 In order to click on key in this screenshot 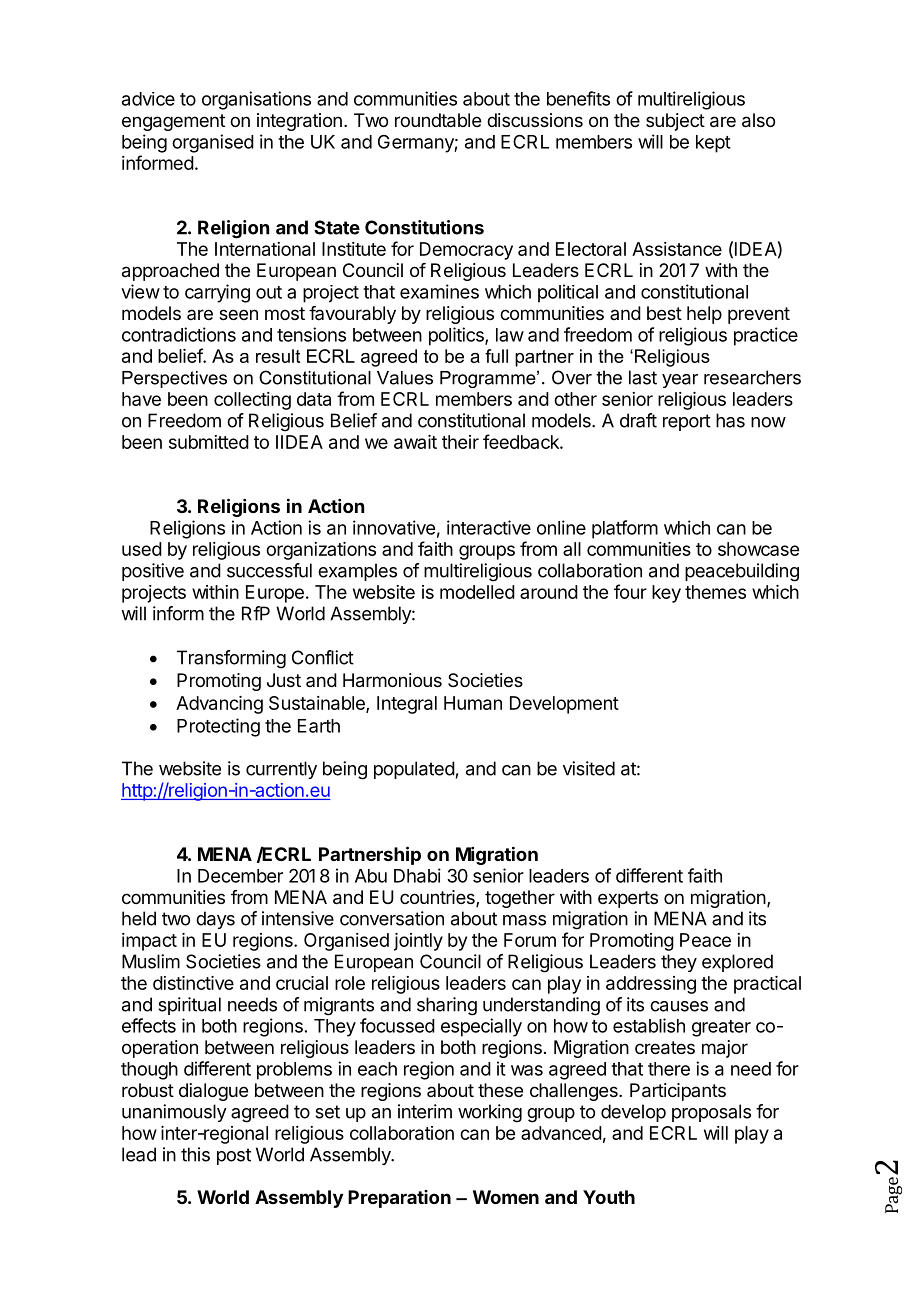, I will do `click(666, 594)`.
